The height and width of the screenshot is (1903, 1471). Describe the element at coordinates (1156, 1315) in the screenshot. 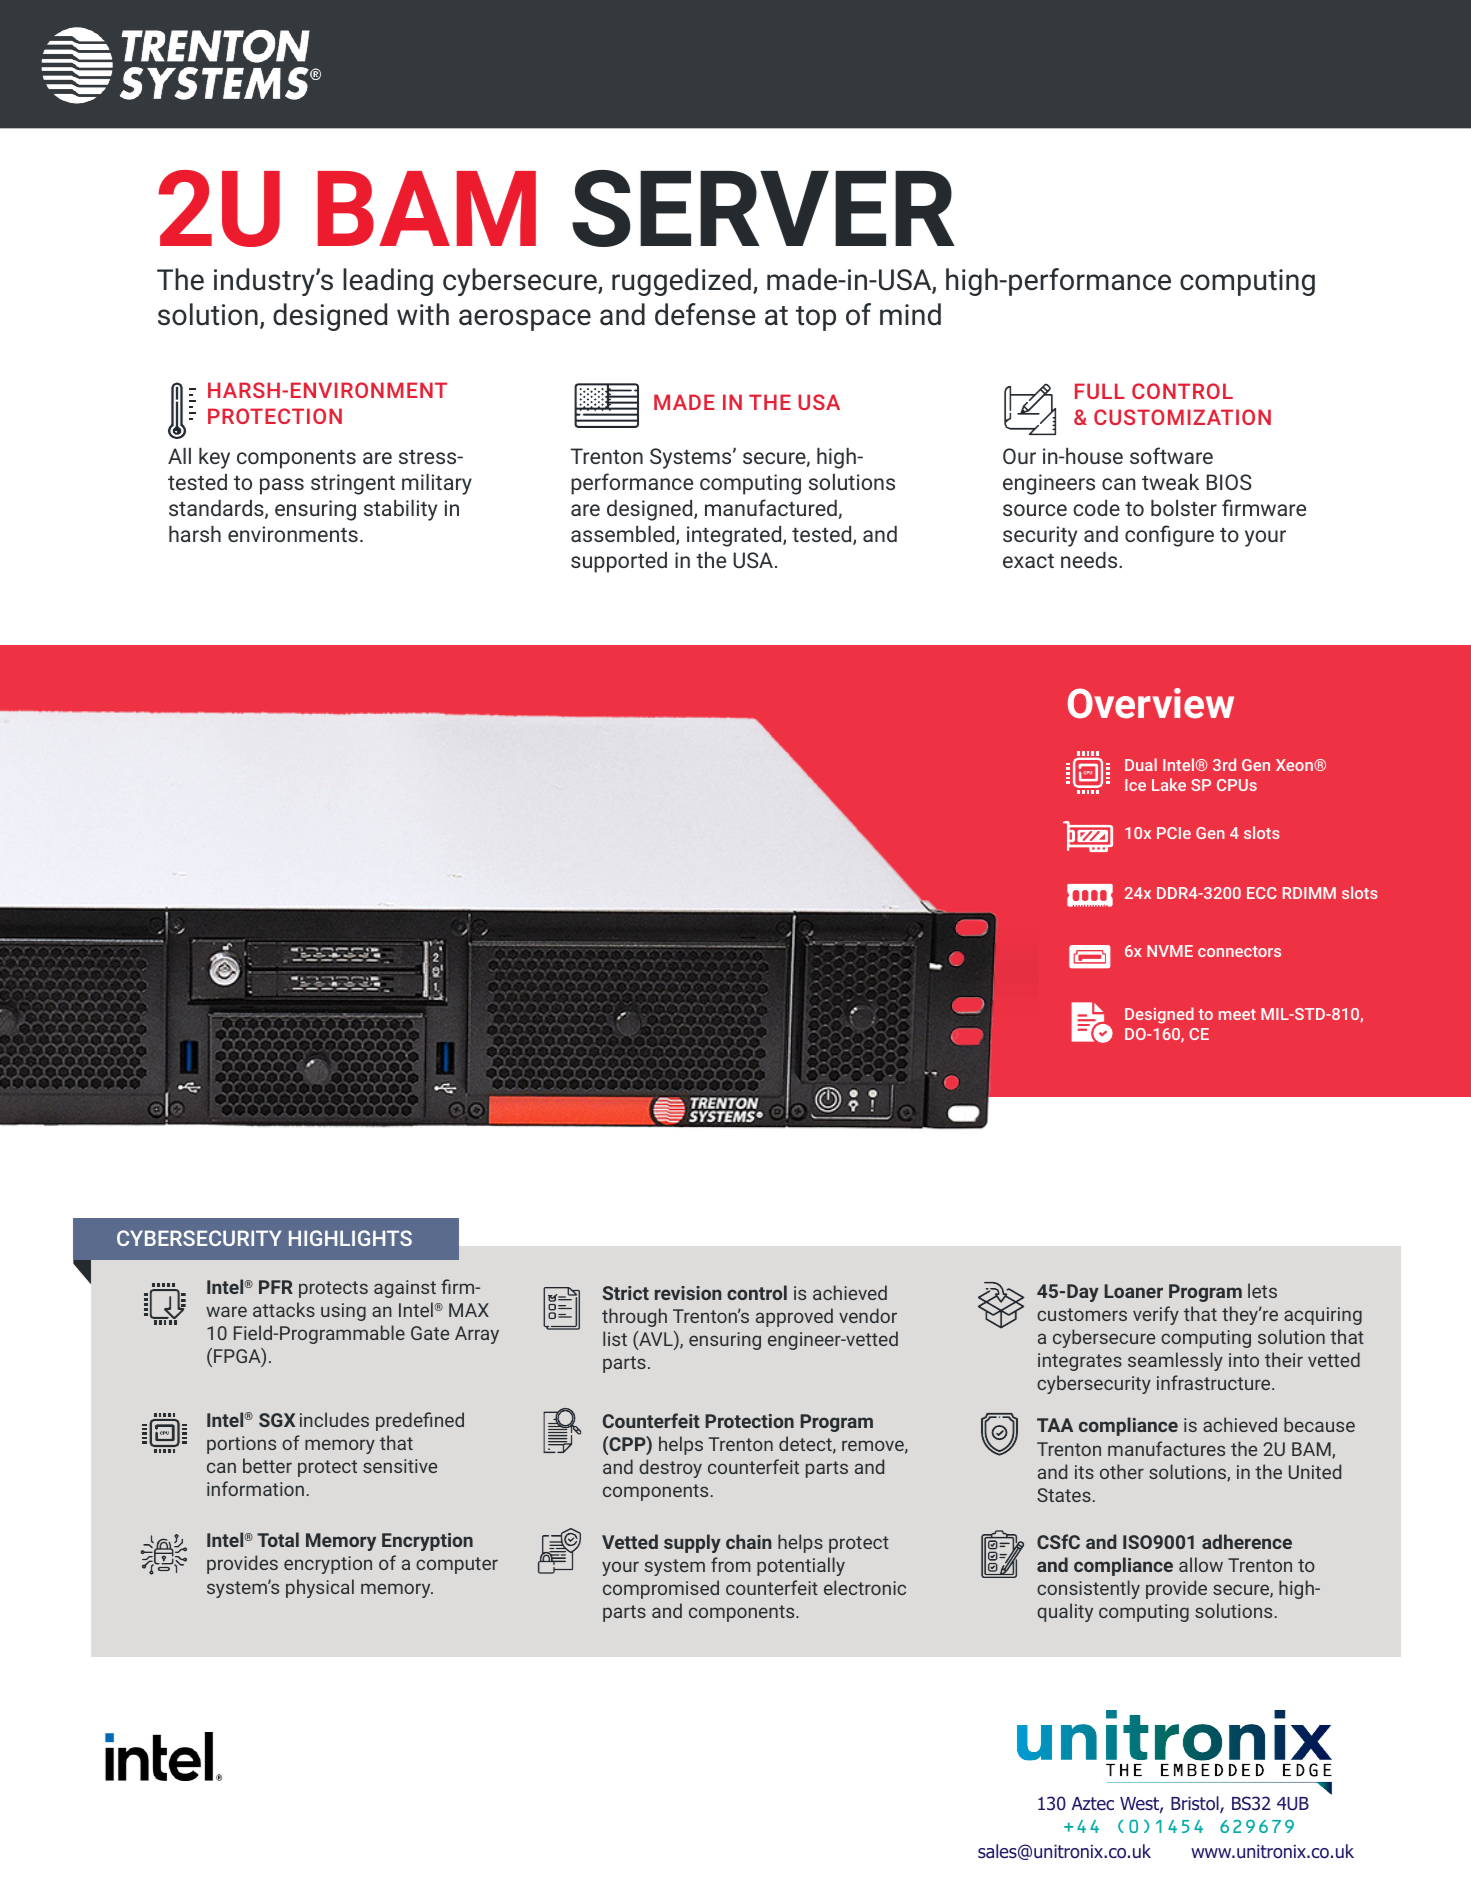

I see `verify` at that location.
